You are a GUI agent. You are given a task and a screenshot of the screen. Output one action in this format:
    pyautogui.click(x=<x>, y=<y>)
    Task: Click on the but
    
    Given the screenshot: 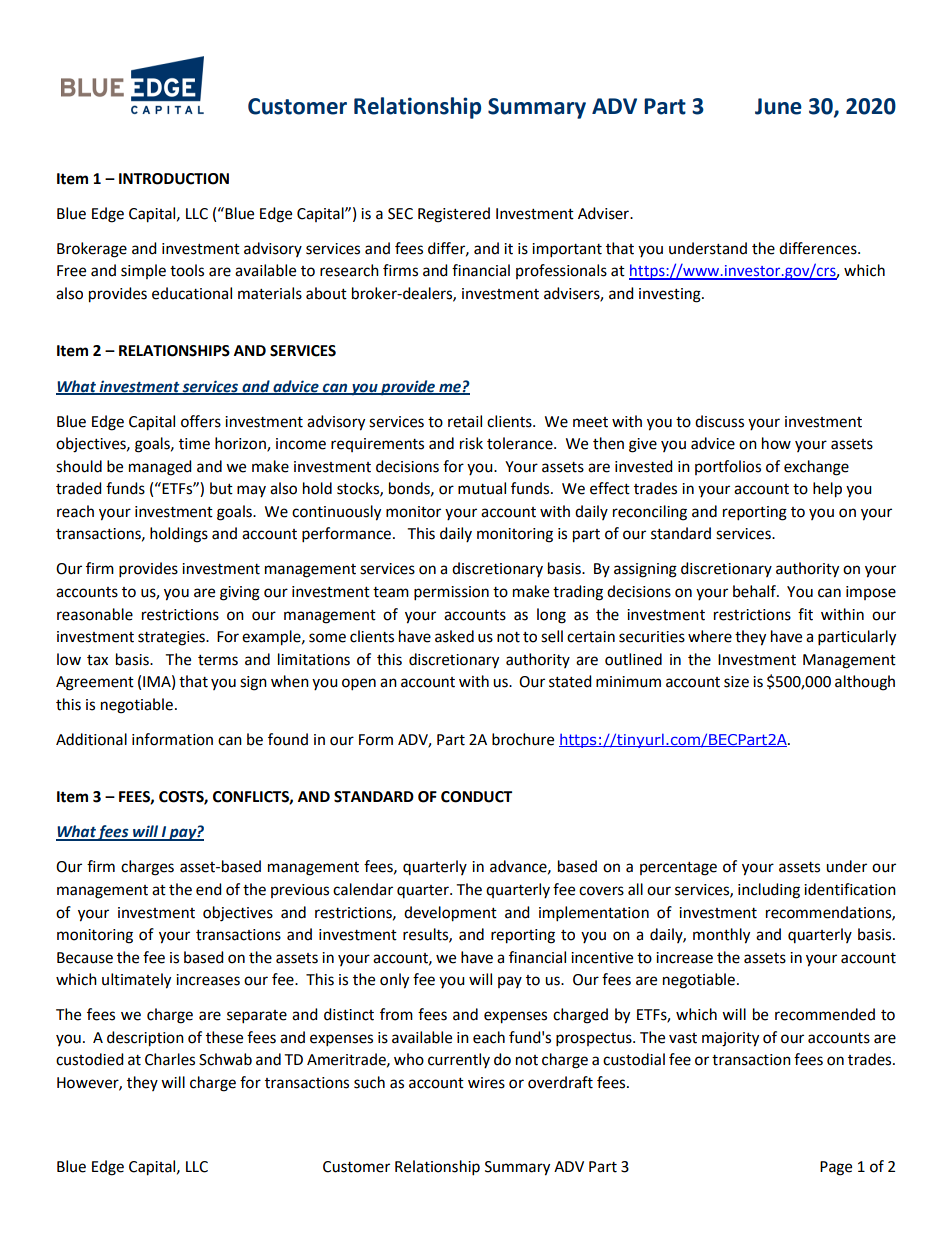 What is the action you would take?
    pyautogui.click(x=221, y=488)
